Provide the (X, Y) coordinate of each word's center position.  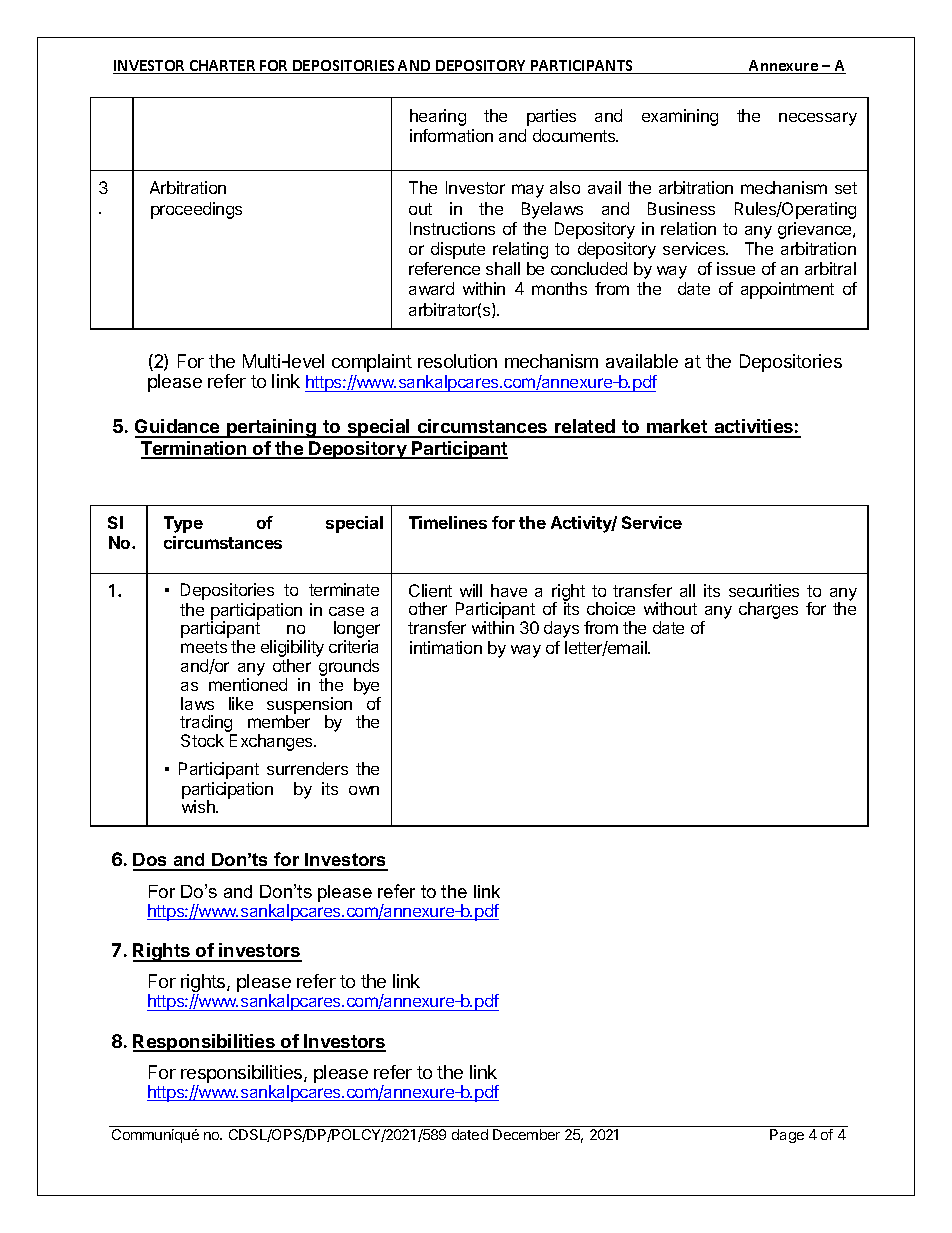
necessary (818, 119)
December (526, 1134)
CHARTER (222, 67)
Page (787, 1136)
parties (551, 117)
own (364, 790)
